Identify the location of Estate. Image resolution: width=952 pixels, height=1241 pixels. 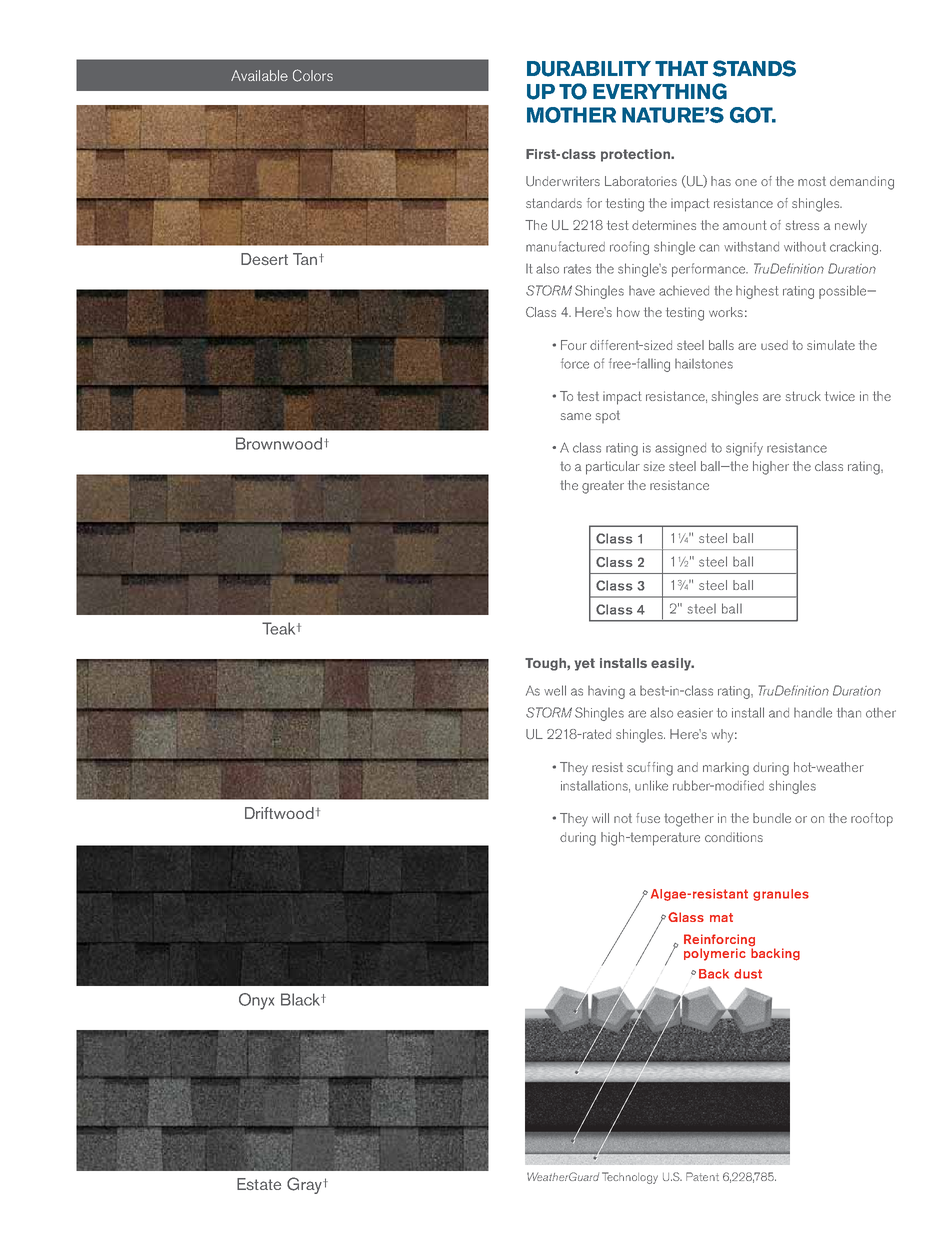
(259, 1184).
